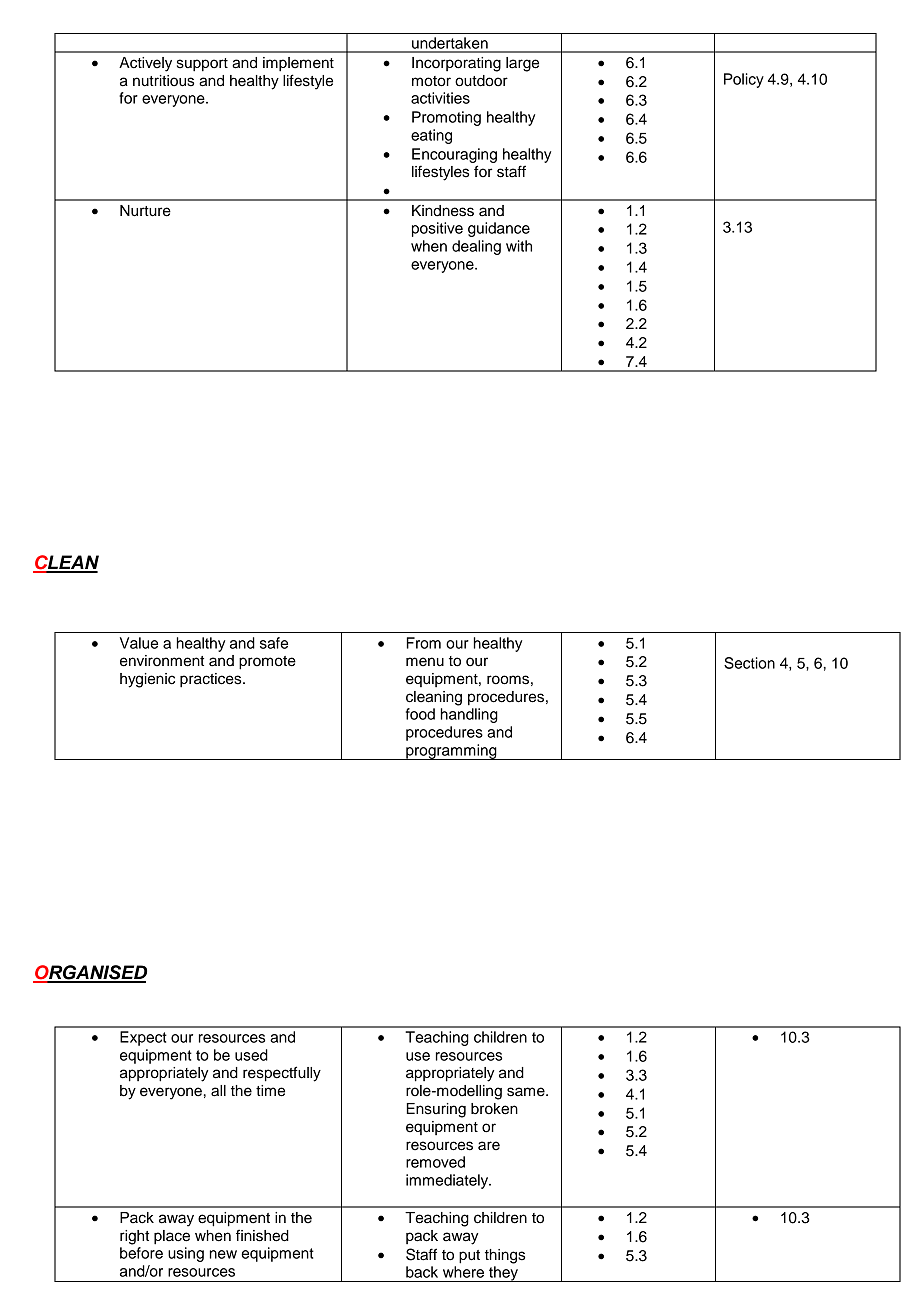  What do you see at coordinates (422, 1272) in the document?
I see `back` at bounding box center [422, 1272].
